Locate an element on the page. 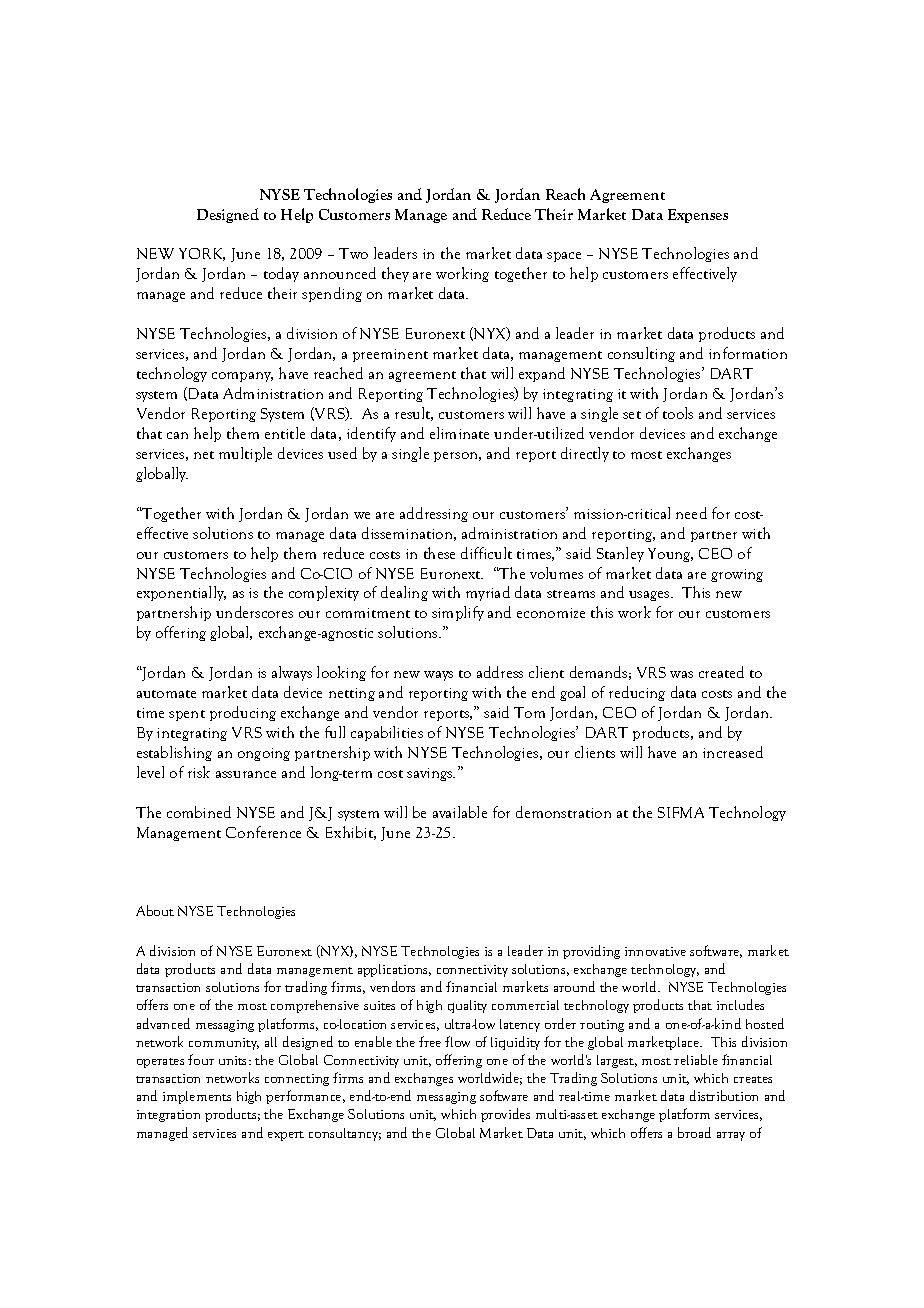 The height and width of the document is (1308, 924). available is located at coordinates (460, 812).
